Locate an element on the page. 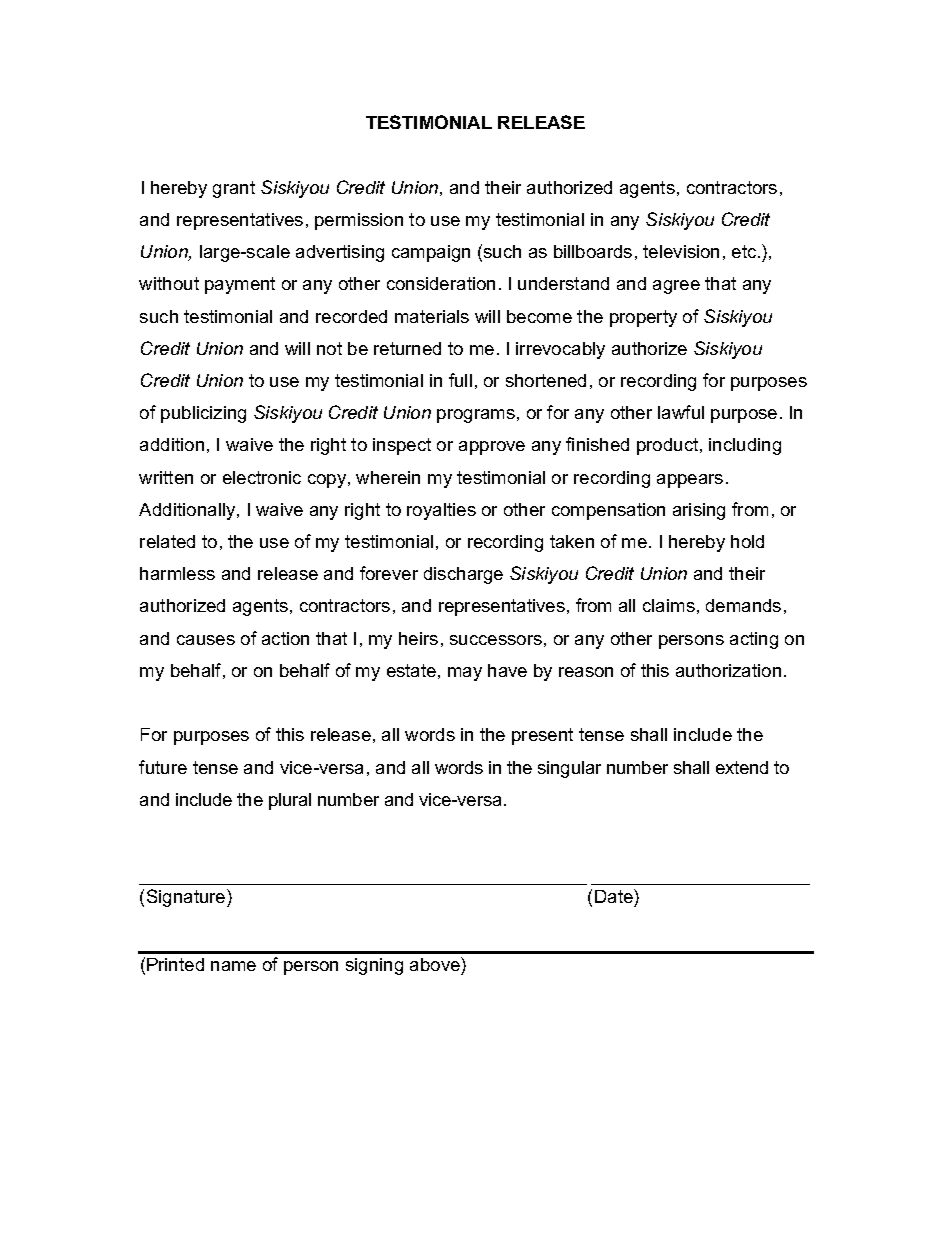  campaign is located at coordinates (431, 253).
